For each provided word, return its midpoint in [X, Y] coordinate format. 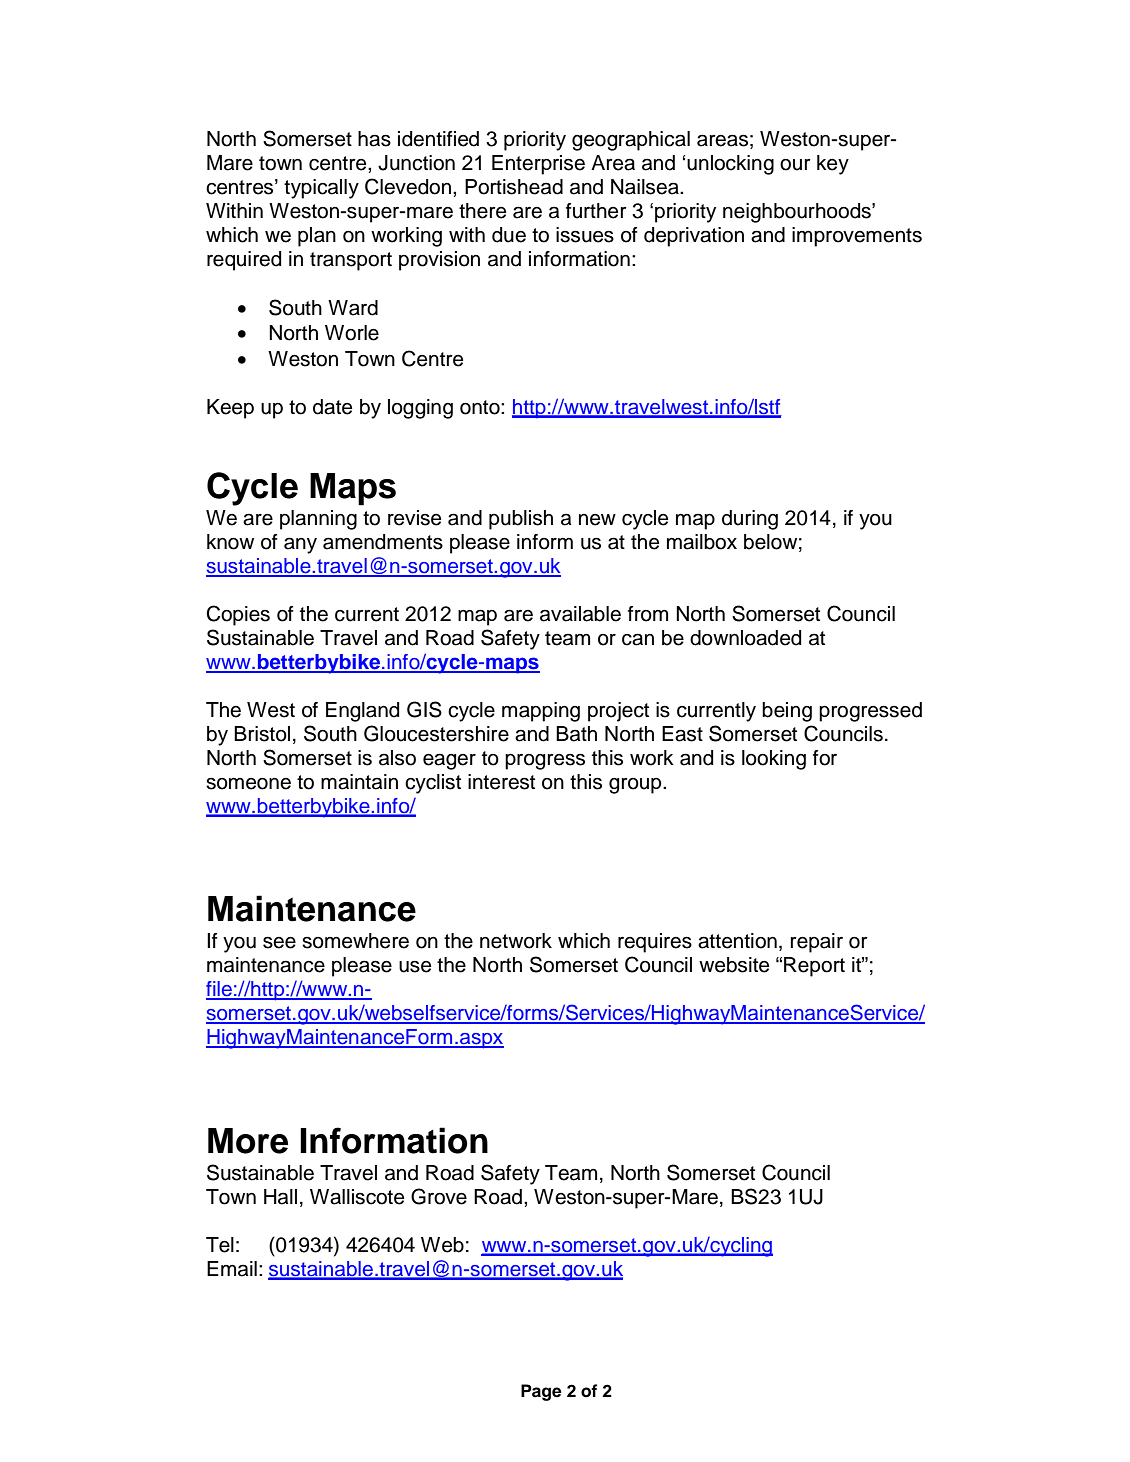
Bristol [262, 734]
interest [501, 782]
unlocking [730, 165]
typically [321, 189]
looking [774, 760]
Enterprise [538, 165]
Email [232, 1269]
